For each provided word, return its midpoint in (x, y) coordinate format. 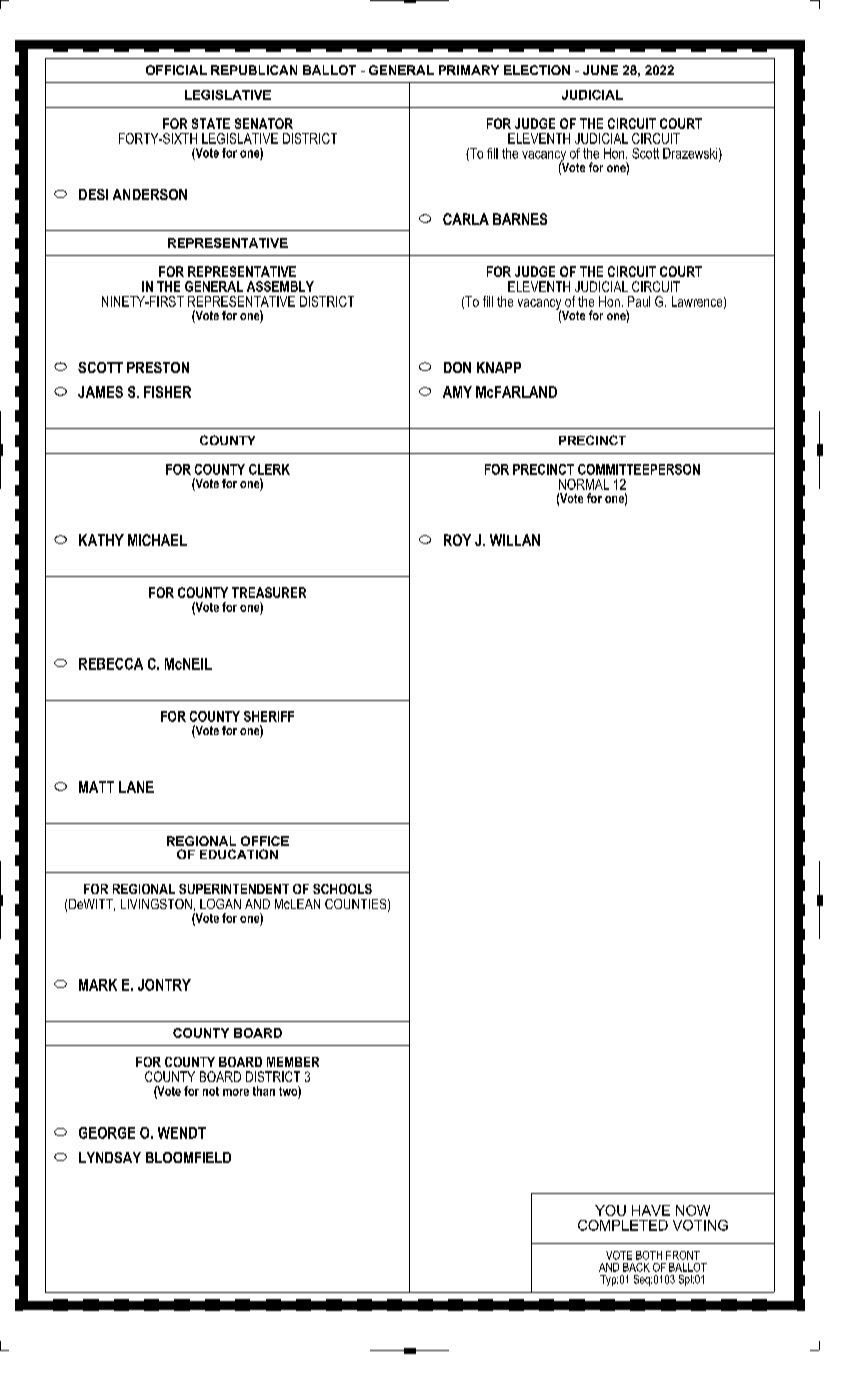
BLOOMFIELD (188, 1157)
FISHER (167, 392)
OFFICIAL (176, 70)
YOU (610, 1210)
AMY (457, 392)
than (264, 1091)
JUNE (600, 70)
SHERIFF (269, 716)
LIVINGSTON (156, 904)
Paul (639, 301)
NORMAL (584, 484)
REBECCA (111, 664)
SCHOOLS (342, 889)
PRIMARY (469, 70)
